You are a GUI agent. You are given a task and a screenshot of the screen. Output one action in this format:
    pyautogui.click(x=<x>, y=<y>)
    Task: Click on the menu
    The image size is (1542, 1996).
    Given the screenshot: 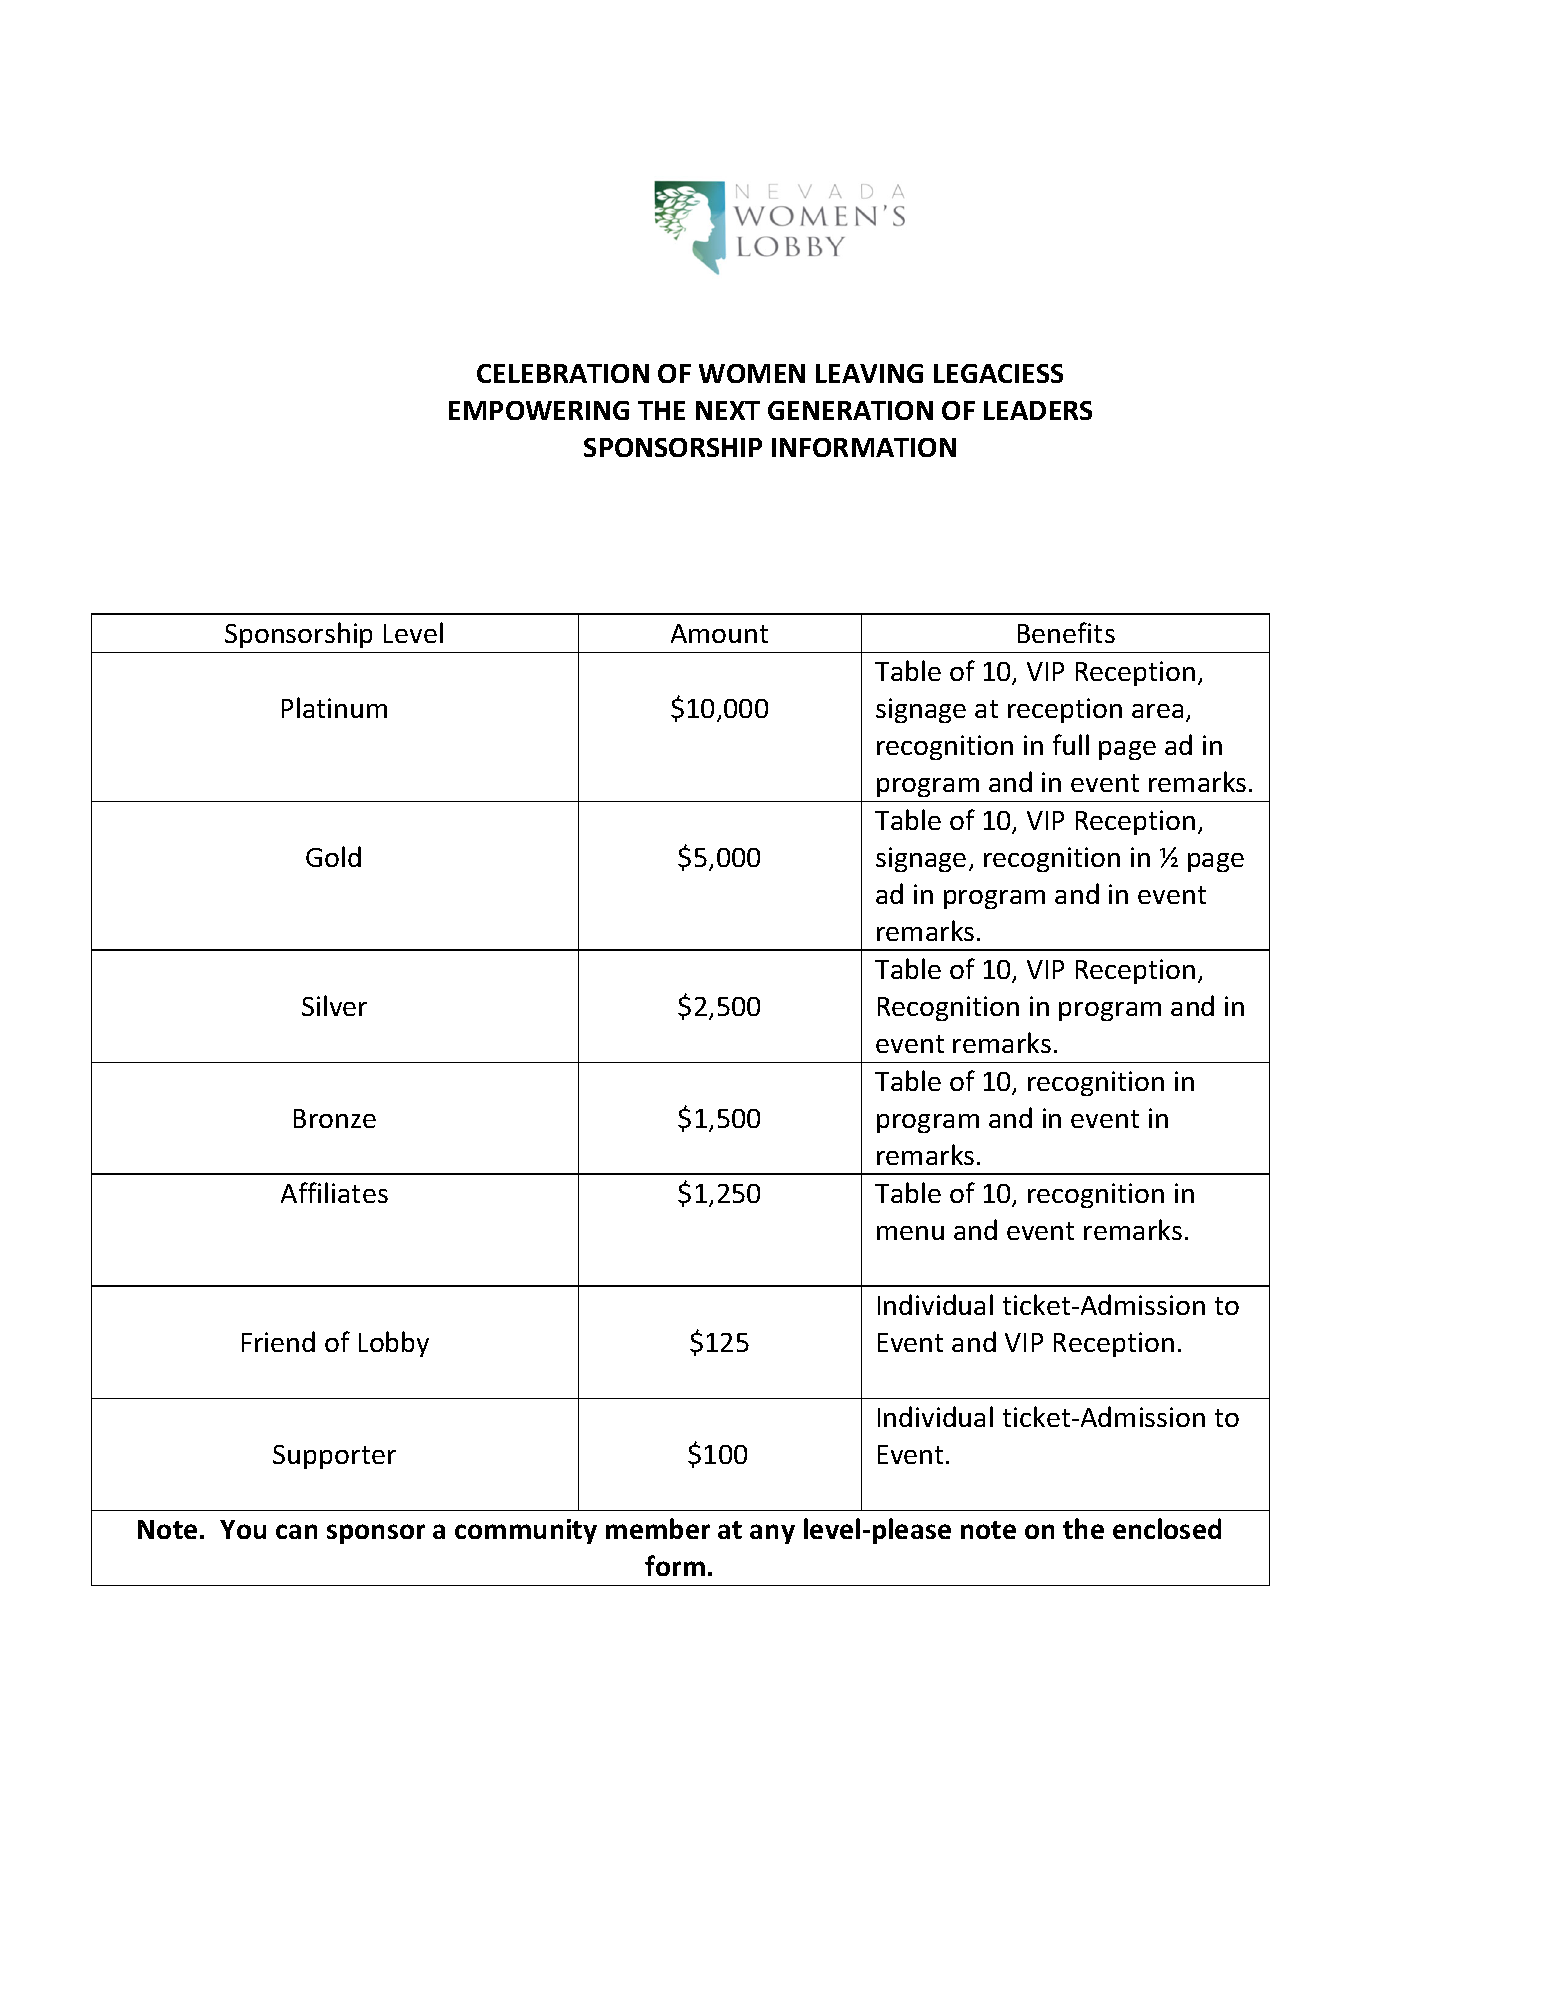 What is the action you would take?
    pyautogui.click(x=910, y=1233)
